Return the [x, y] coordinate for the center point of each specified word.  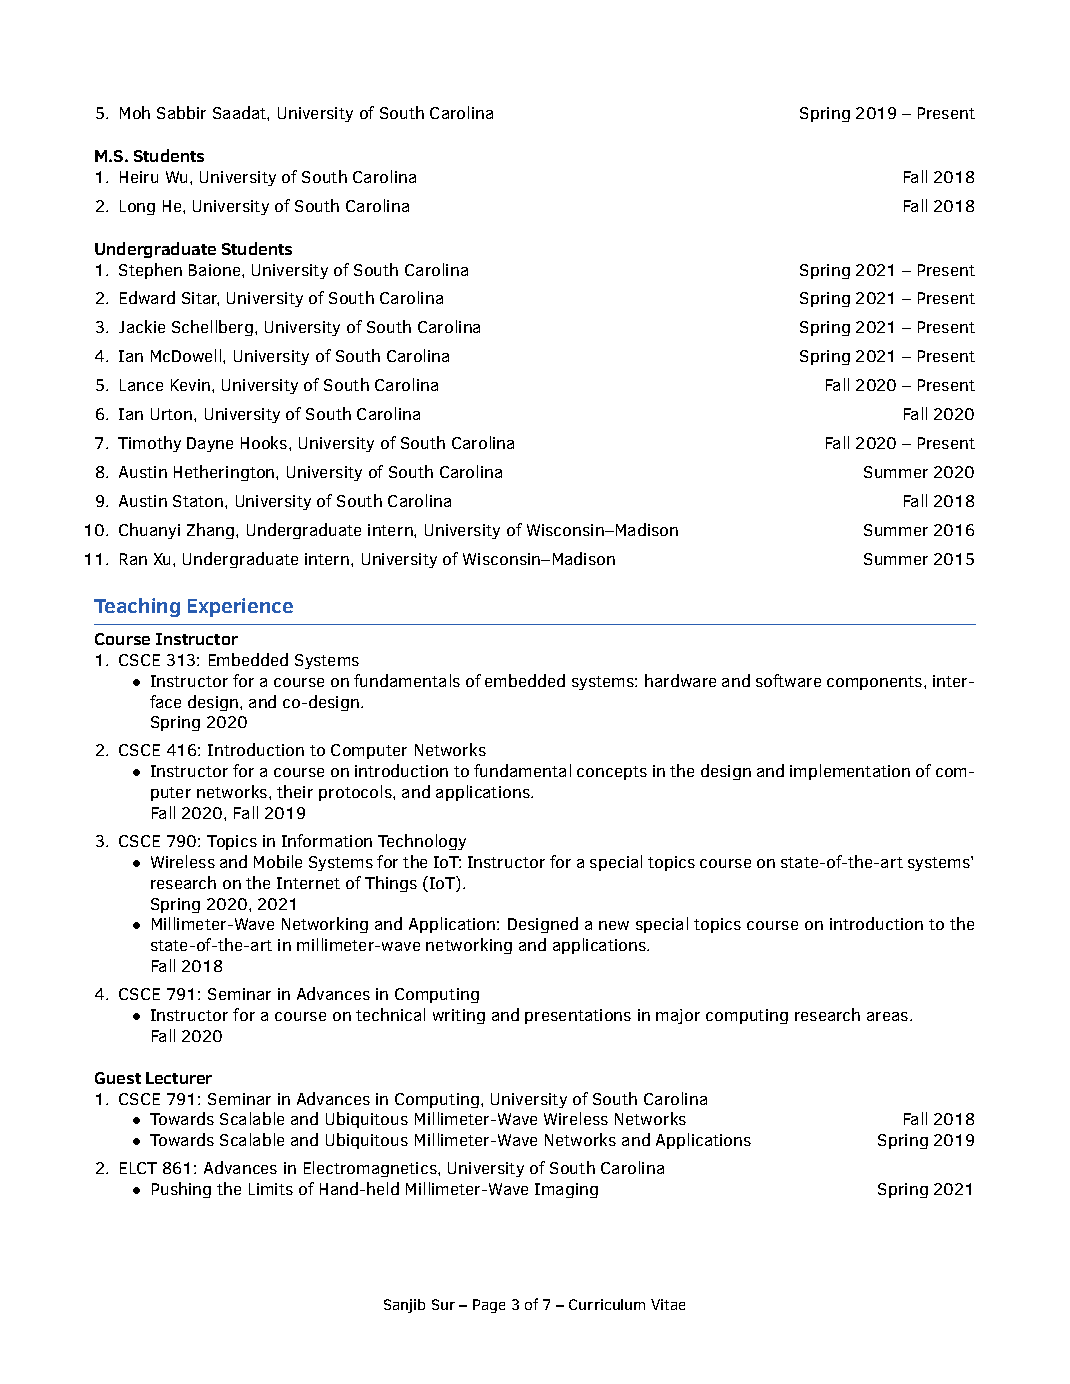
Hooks [265, 442]
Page [489, 1306]
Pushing [181, 1190]
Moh [135, 112]
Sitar [200, 299]
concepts [612, 773]
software [788, 680]
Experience [240, 607]
